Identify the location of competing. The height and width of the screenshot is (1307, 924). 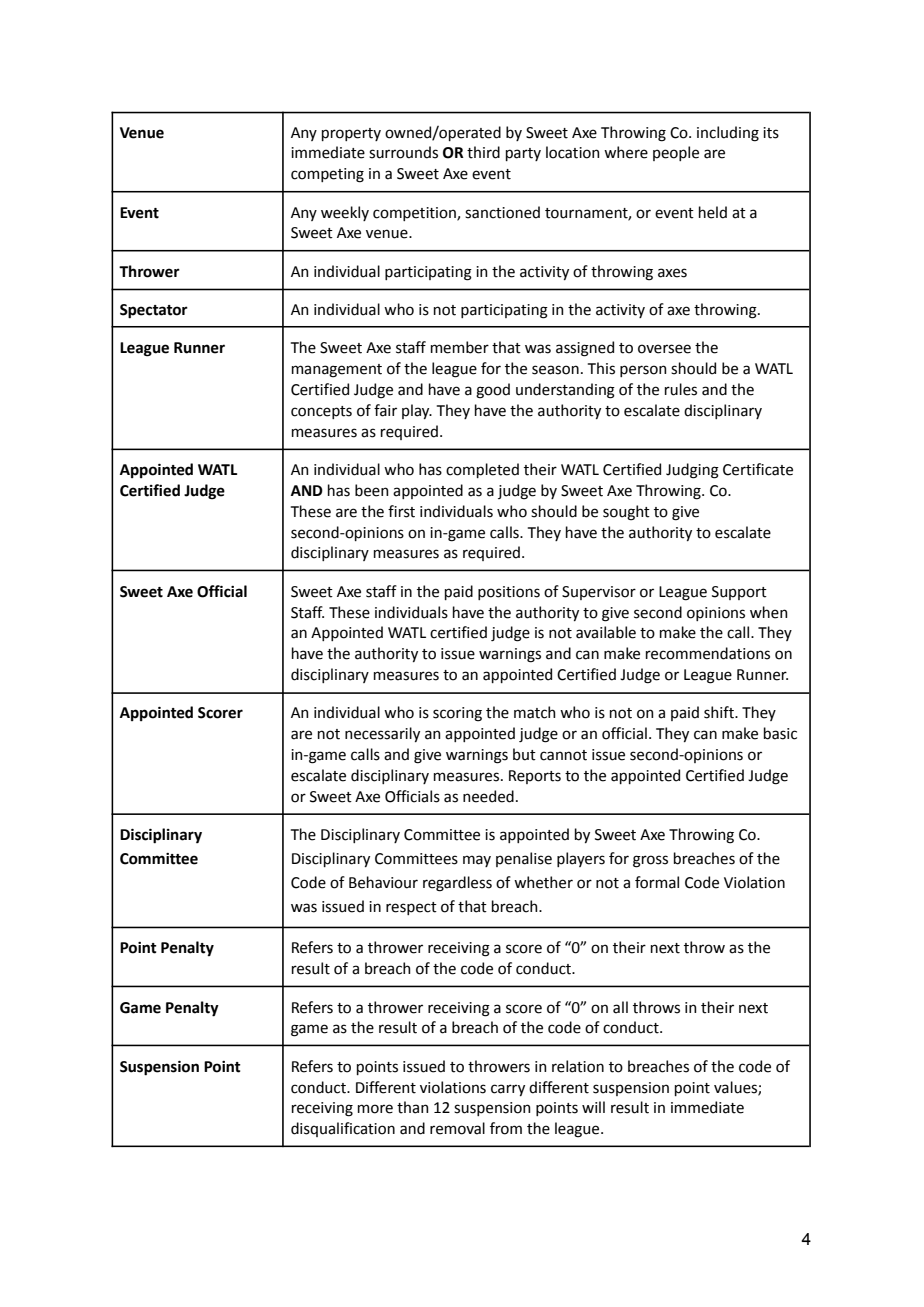
(327, 175).
